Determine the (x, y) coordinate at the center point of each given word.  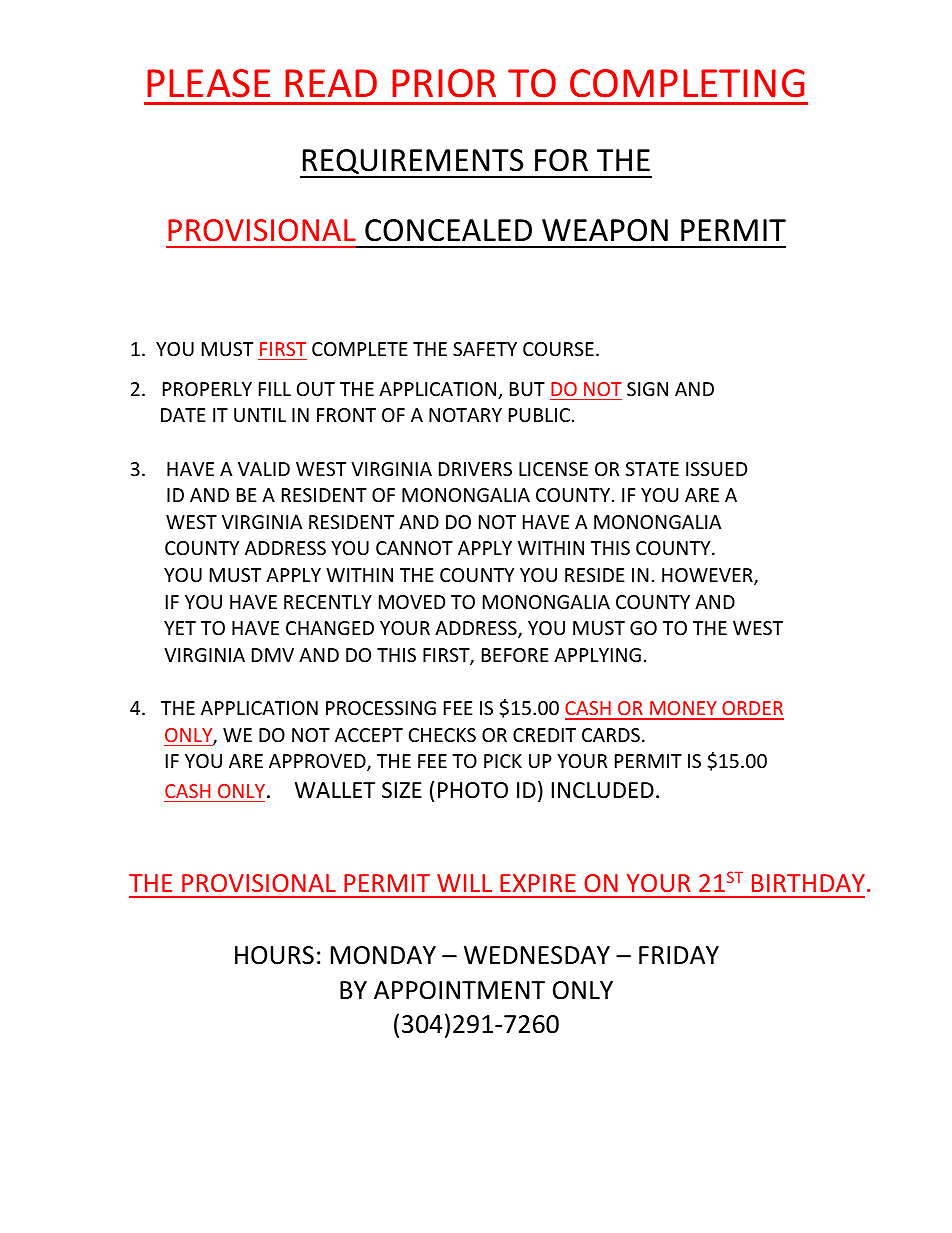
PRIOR (444, 83)
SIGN (647, 389)
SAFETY (485, 349)
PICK (503, 761)
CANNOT (414, 548)
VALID (264, 469)
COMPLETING (687, 83)
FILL (275, 389)
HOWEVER (708, 576)
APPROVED (318, 762)
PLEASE (208, 83)
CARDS (611, 735)
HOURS (274, 955)
